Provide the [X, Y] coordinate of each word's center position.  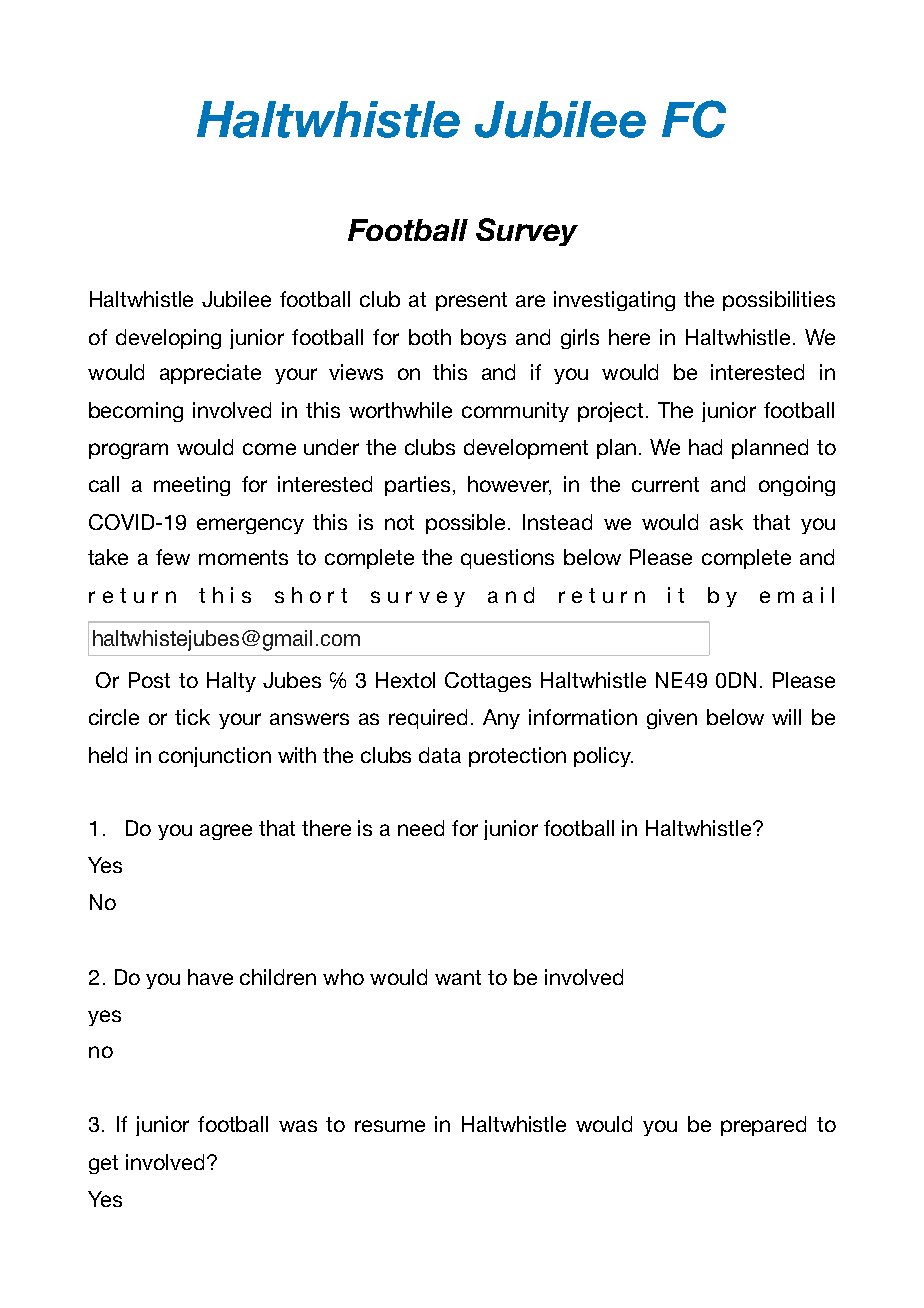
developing [168, 339]
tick [192, 717]
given [672, 719]
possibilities [779, 301]
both [430, 337]
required [428, 719]
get [103, 1164]
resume [390, 1126]
